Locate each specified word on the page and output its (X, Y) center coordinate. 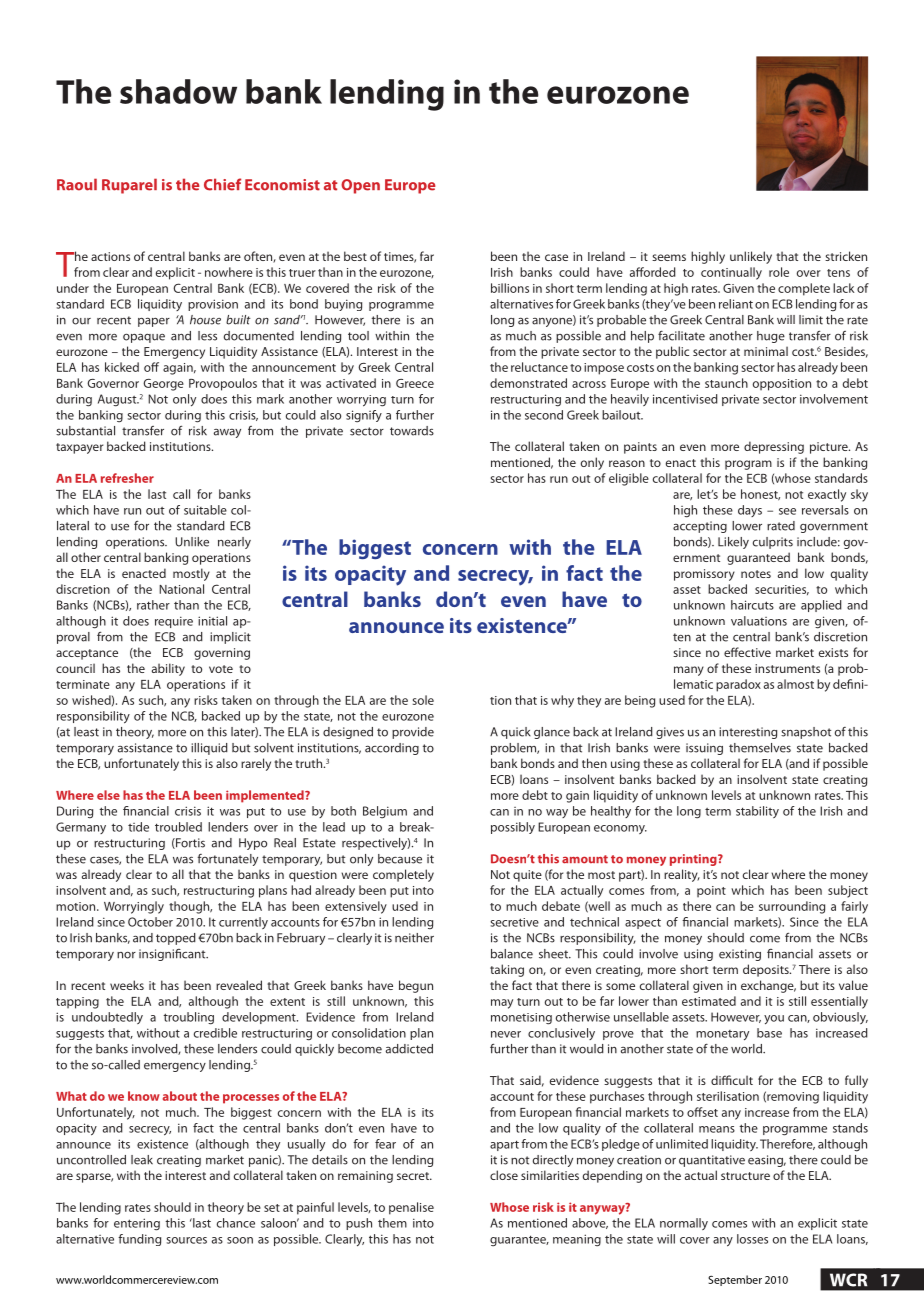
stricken (846, 256)
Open (360, 186)
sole (423, 700)
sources (187, 1240)
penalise (411, 1208)
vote (221, 669)
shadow (178, 91)
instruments (787, 668)
